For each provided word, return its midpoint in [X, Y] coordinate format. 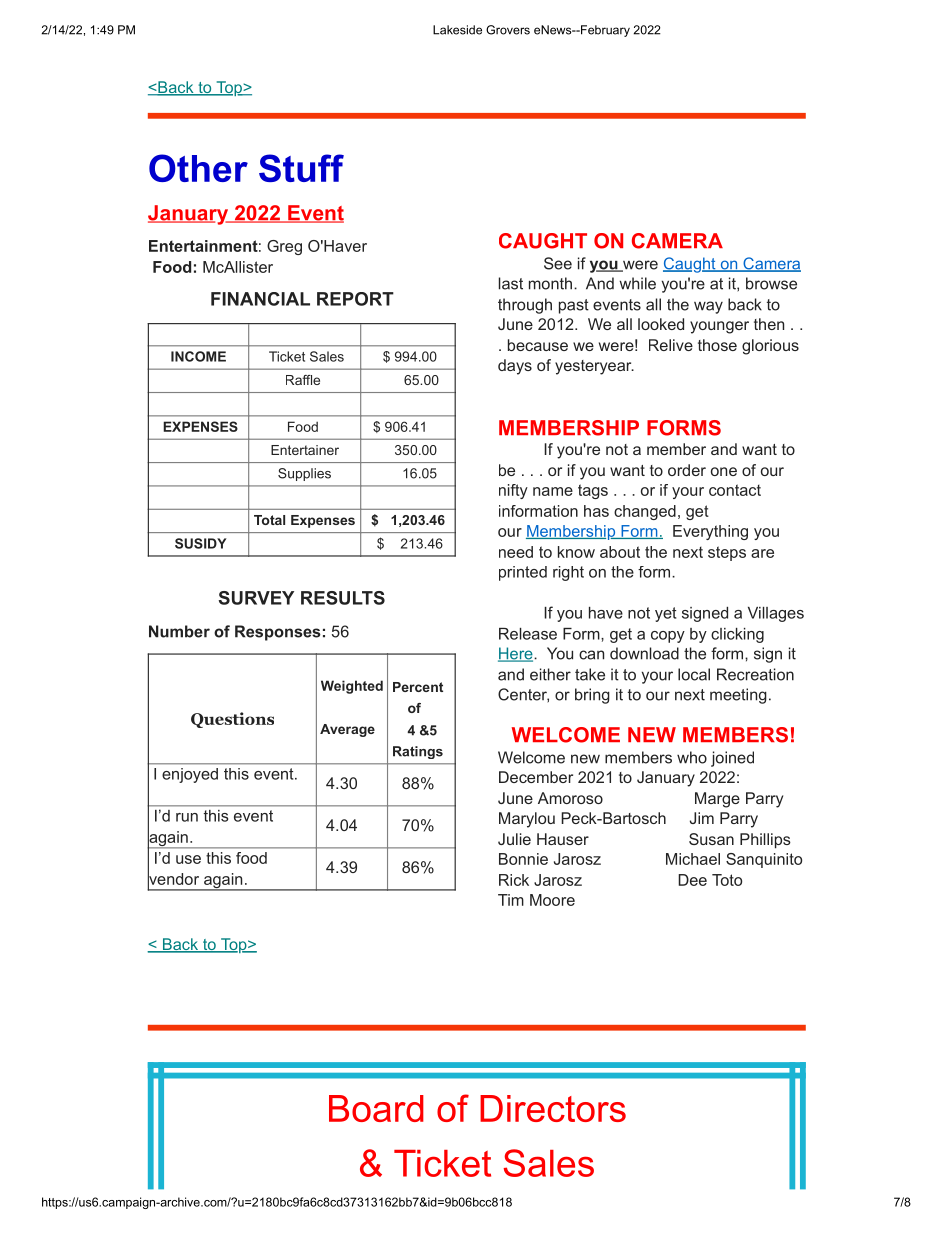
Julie [514, 839]
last [511, 283]
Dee [692, 880]
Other [198, 168]
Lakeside [457, 30]
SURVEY [256, 598]
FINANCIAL [260, 299]
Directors [553, 1108]
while [637, 283]
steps [727, 553]
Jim [702, 818]
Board [376, 1108]
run [187, 817]
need [516, 552]
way [708, 307]
